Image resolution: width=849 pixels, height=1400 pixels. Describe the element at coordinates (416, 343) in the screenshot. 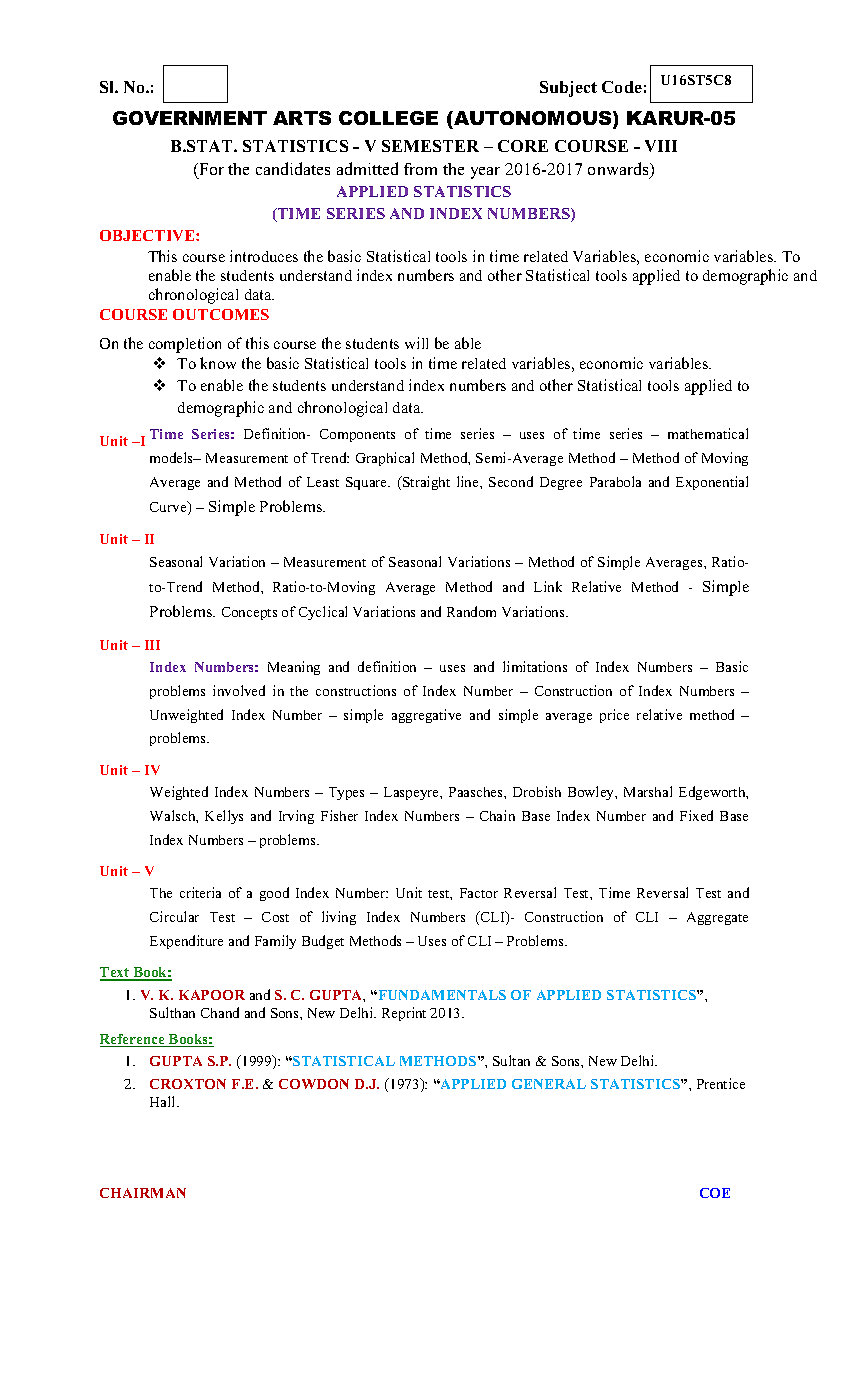

I see `will` at that location.
